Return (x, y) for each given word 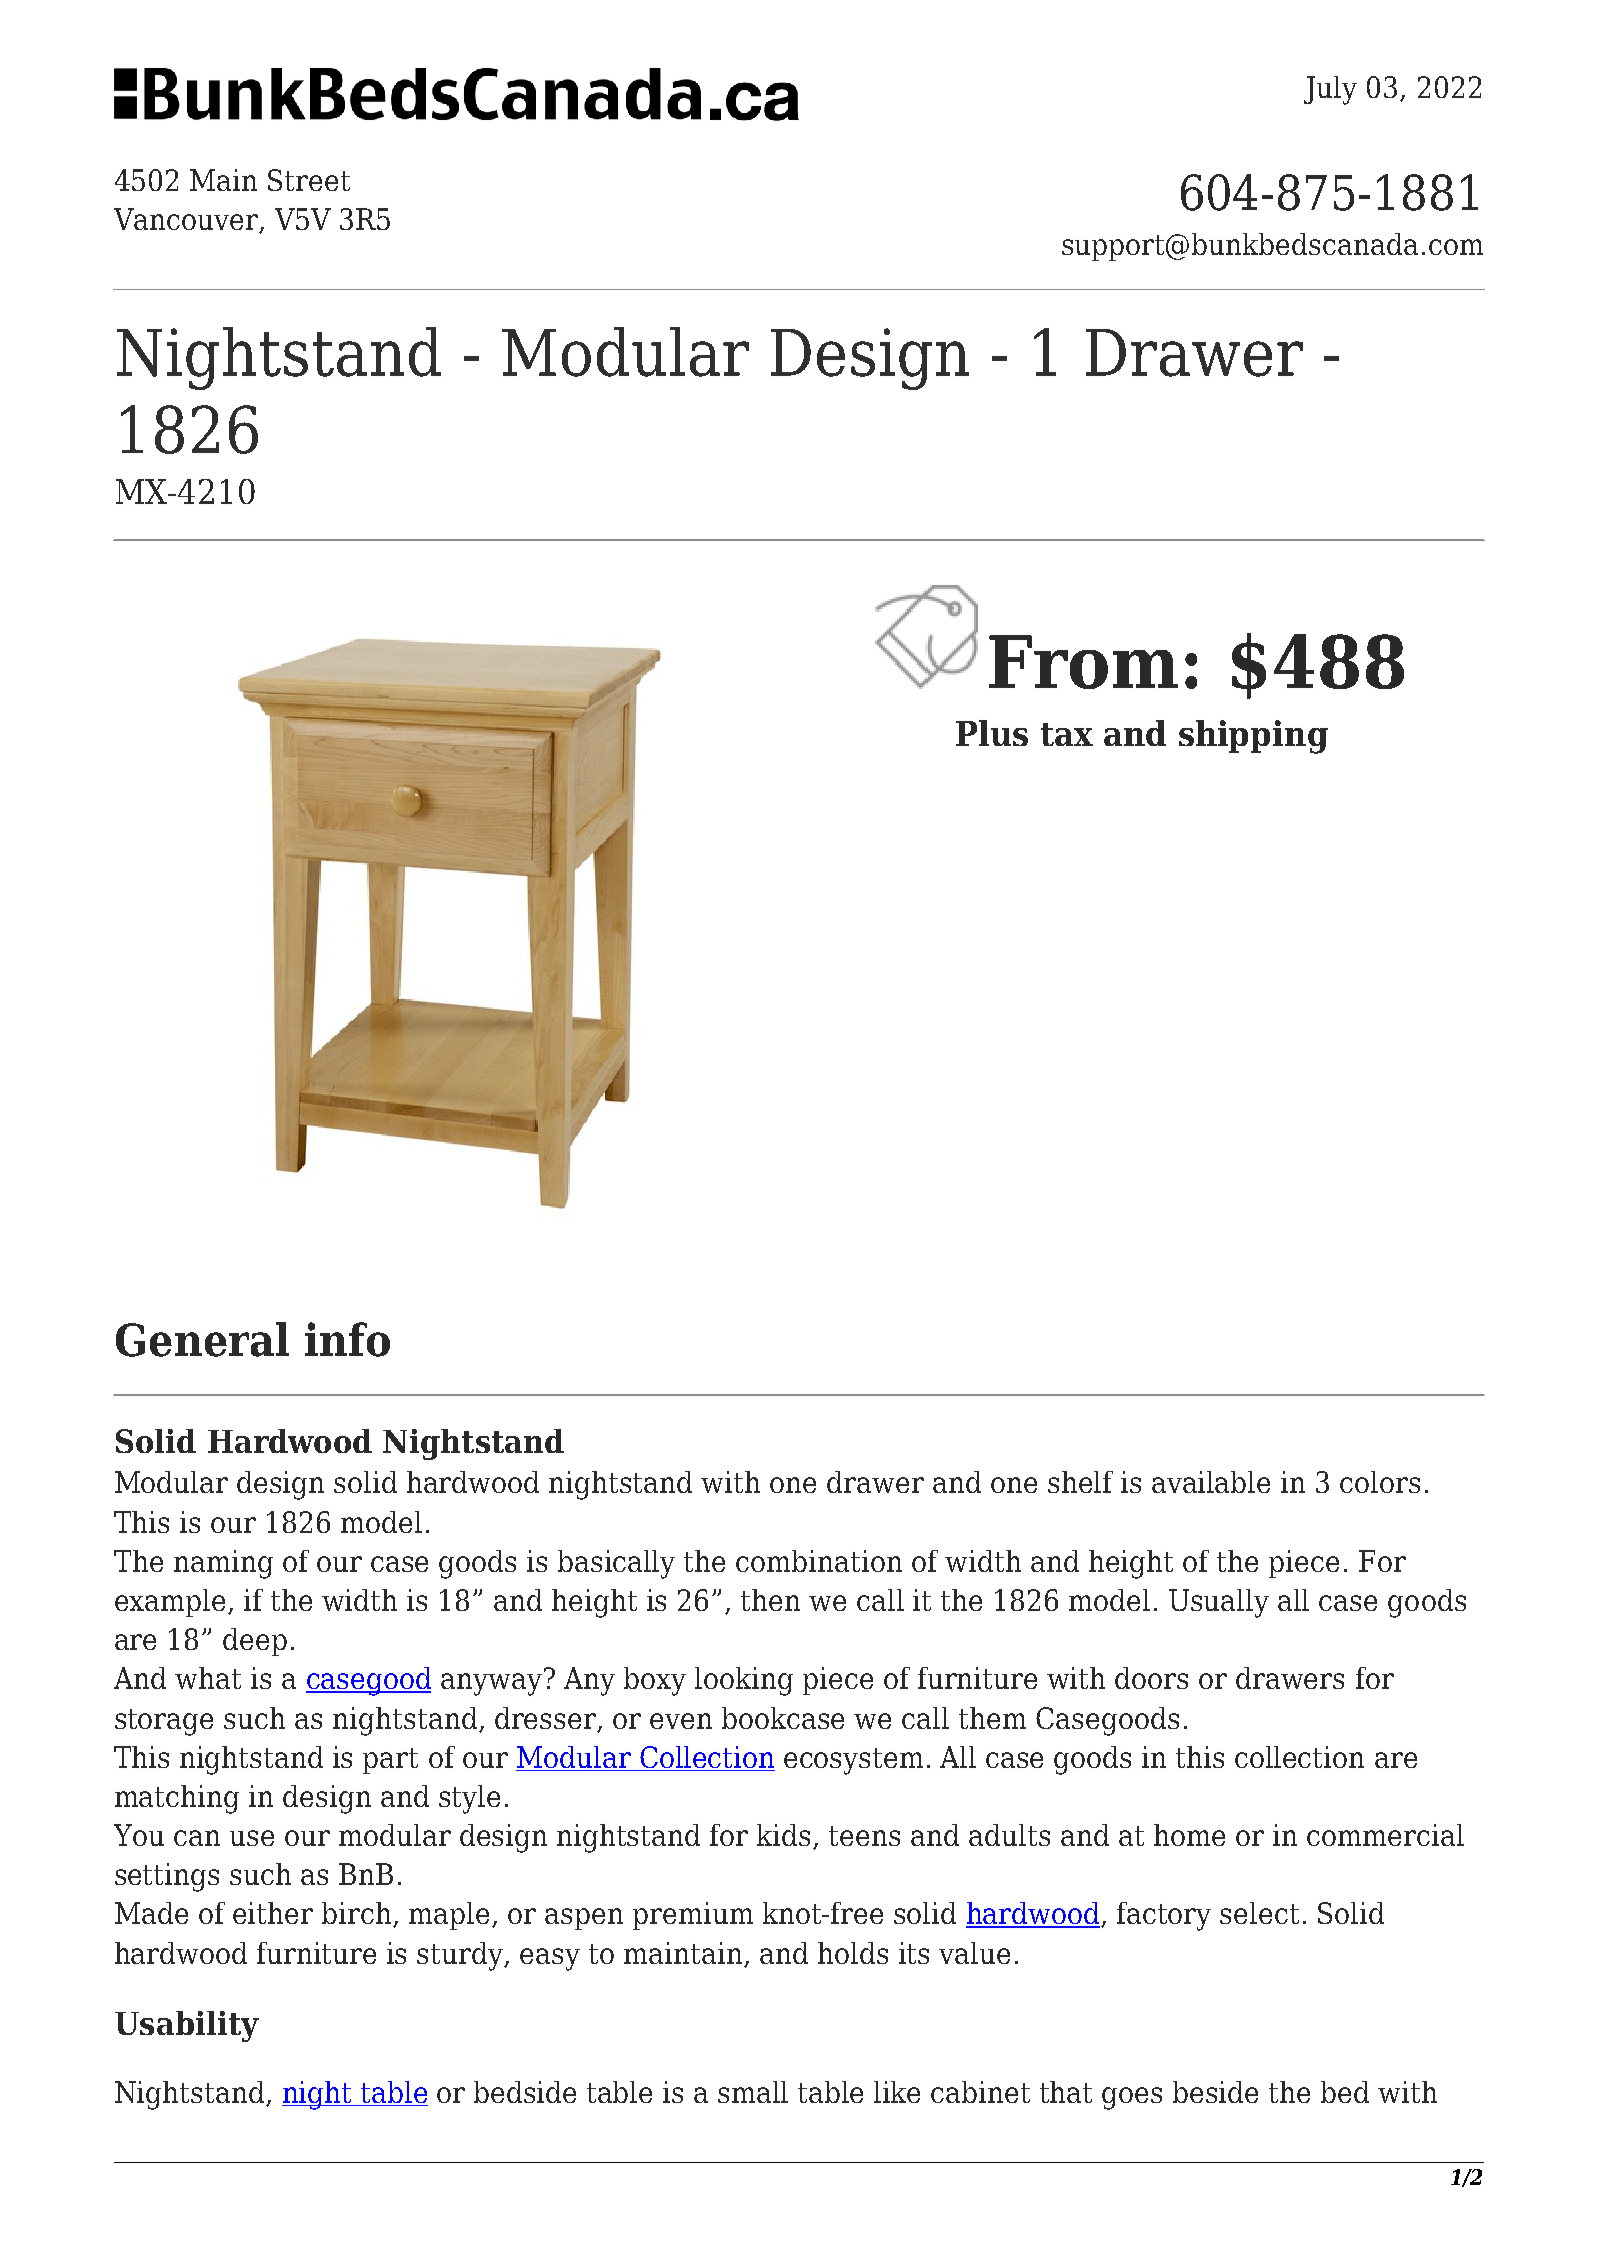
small (753, 2092)
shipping (1253, 737)
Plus (992, 733)
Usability (187, 2026)
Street (309, 180)
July (1330, 90)
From (1083, 662)
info (347, 1339)
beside (1215, 2092)
